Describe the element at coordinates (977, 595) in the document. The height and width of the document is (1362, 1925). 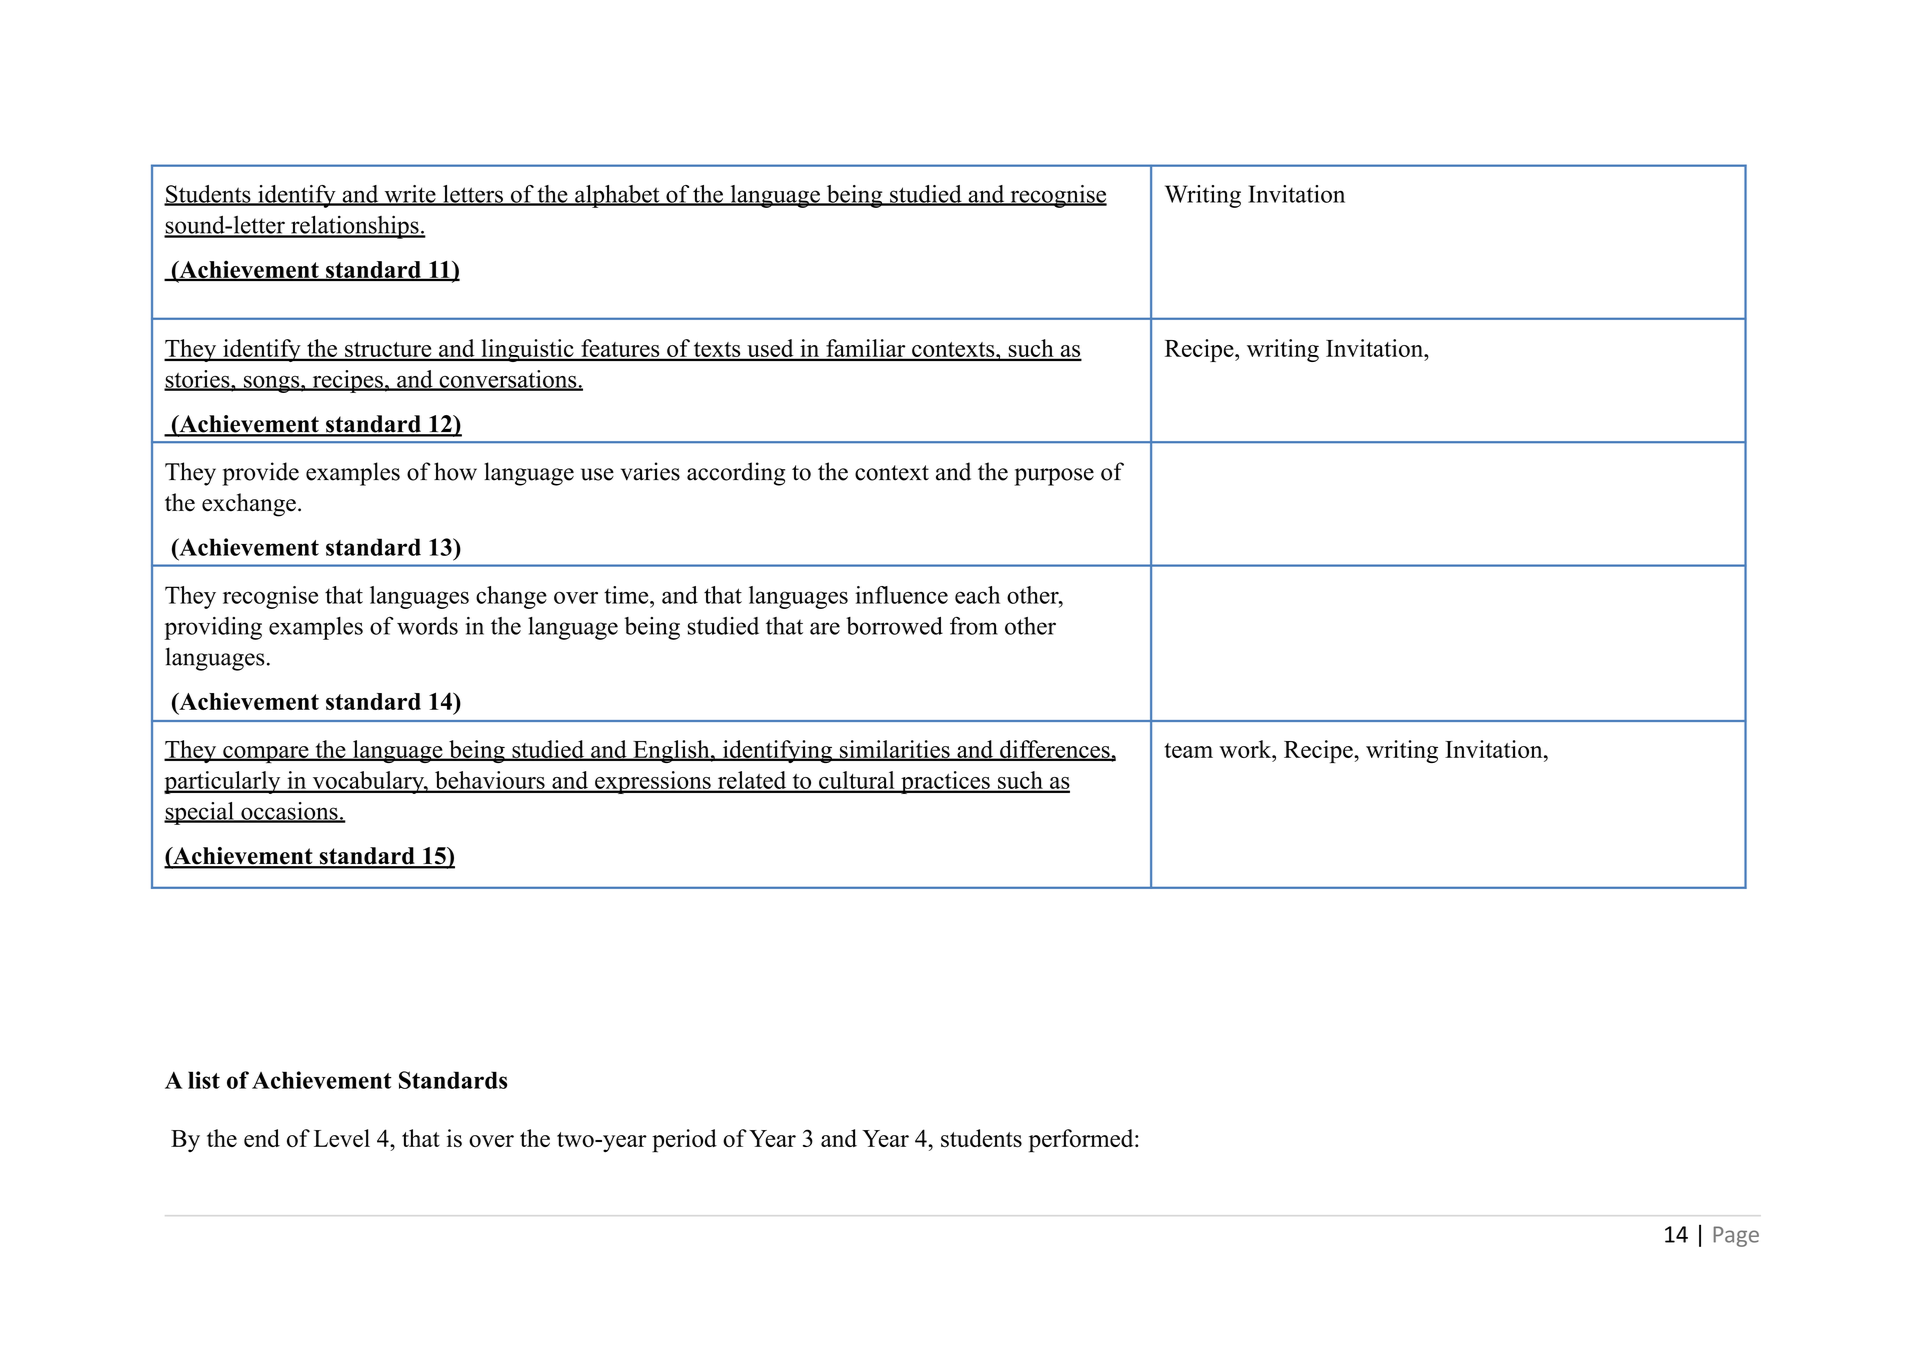
I see `each` at that location.
